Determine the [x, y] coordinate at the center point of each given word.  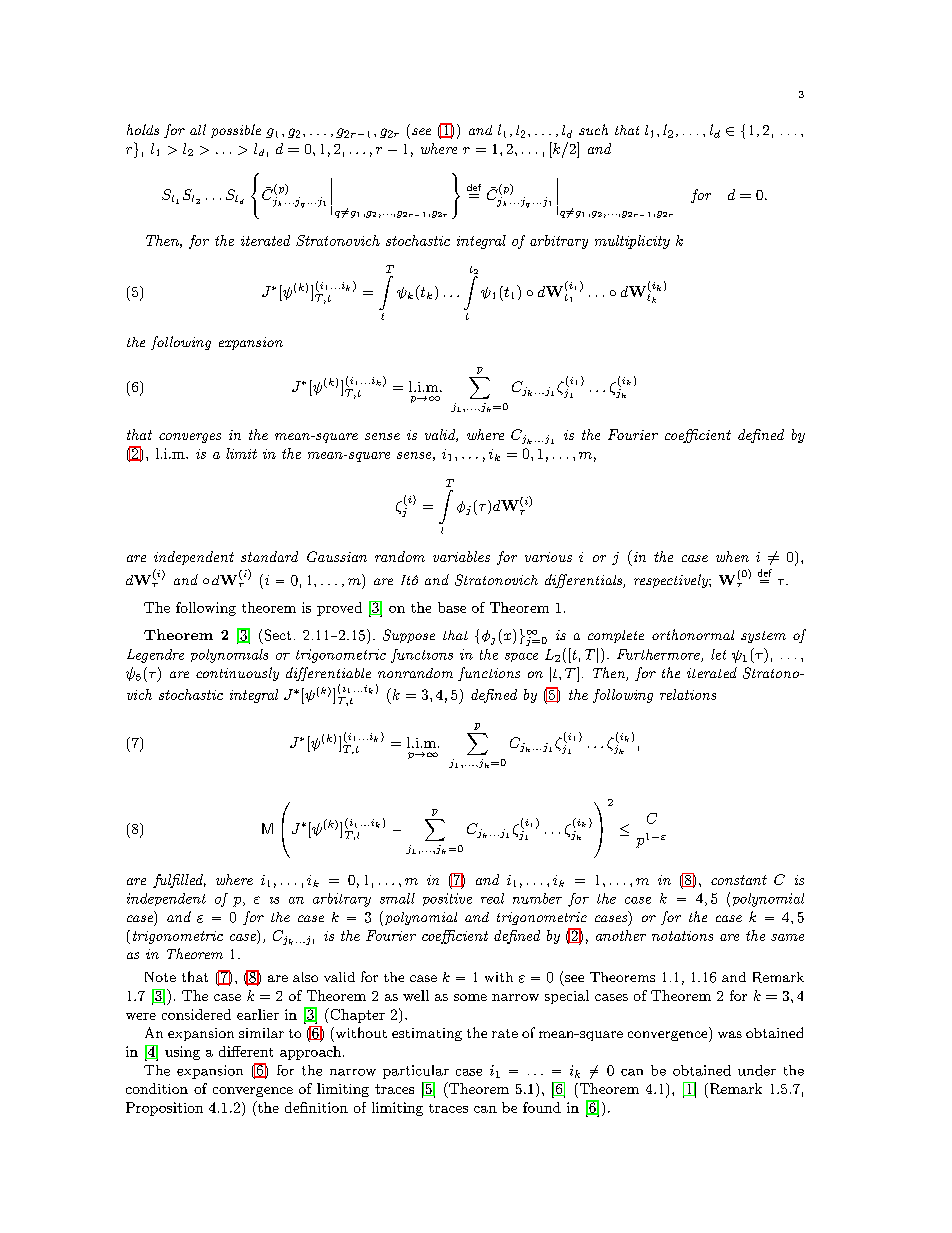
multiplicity [632, 242]
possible [236, 131]
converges [190, 438]
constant [739, 880]
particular [416, 1072]
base [452, 607]
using [182, 1053]
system [763, 637]
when [732, 556]
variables [461, 556]
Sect [278, 635]
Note [160, 977]
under [757, 1070]
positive [447, 899]
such [593, 129]
